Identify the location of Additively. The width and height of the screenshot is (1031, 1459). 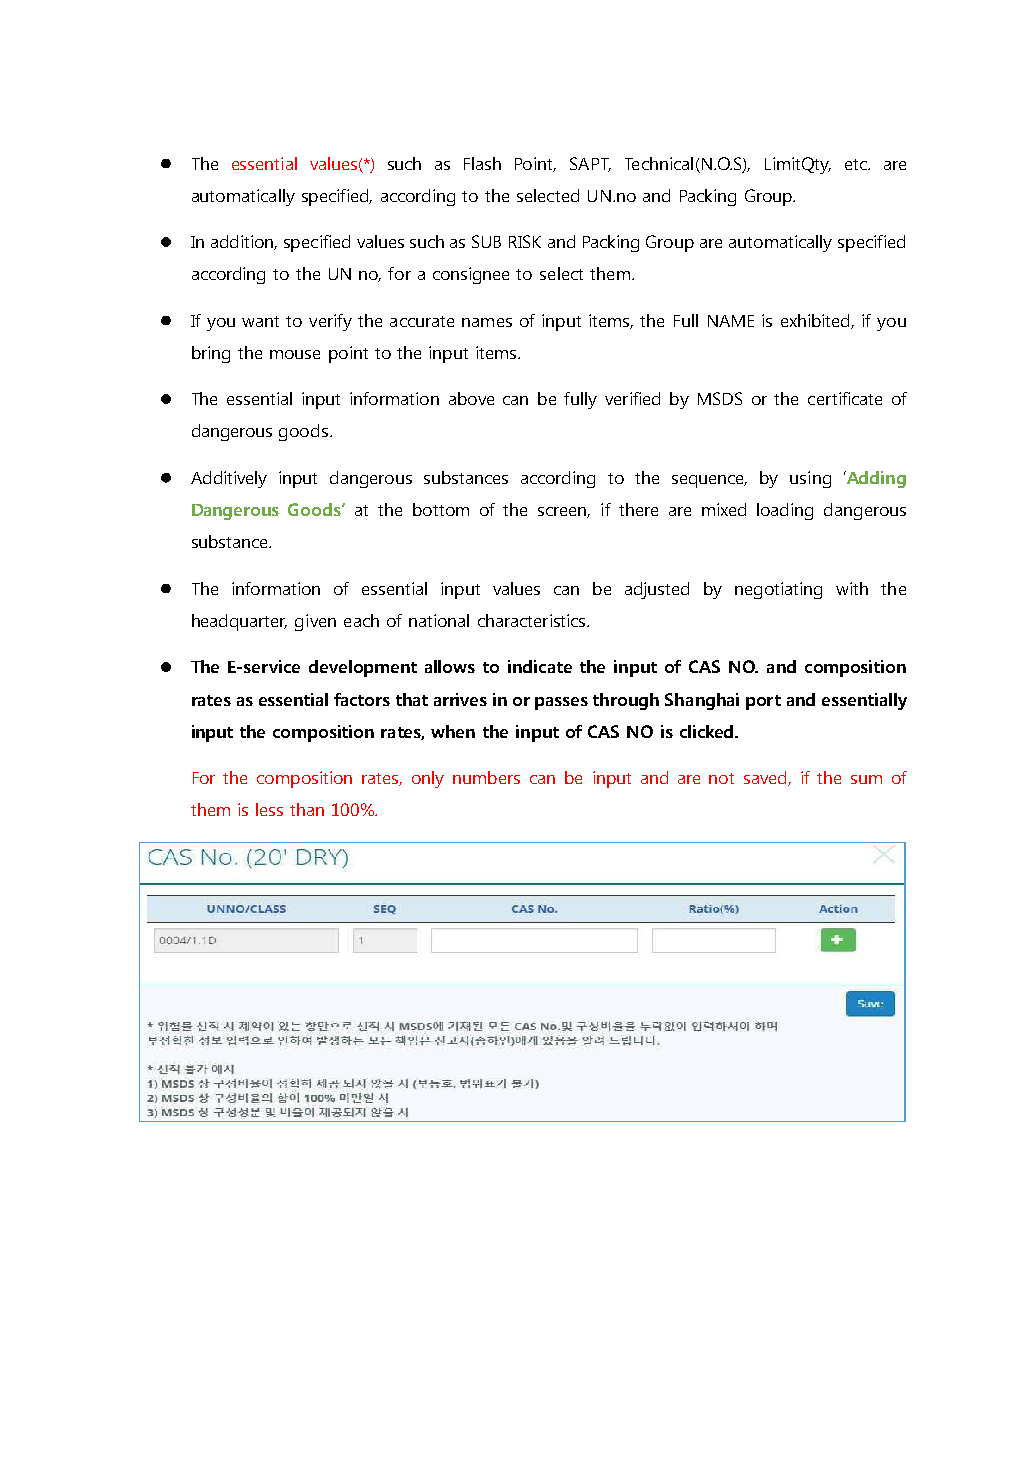
(229, 479).
